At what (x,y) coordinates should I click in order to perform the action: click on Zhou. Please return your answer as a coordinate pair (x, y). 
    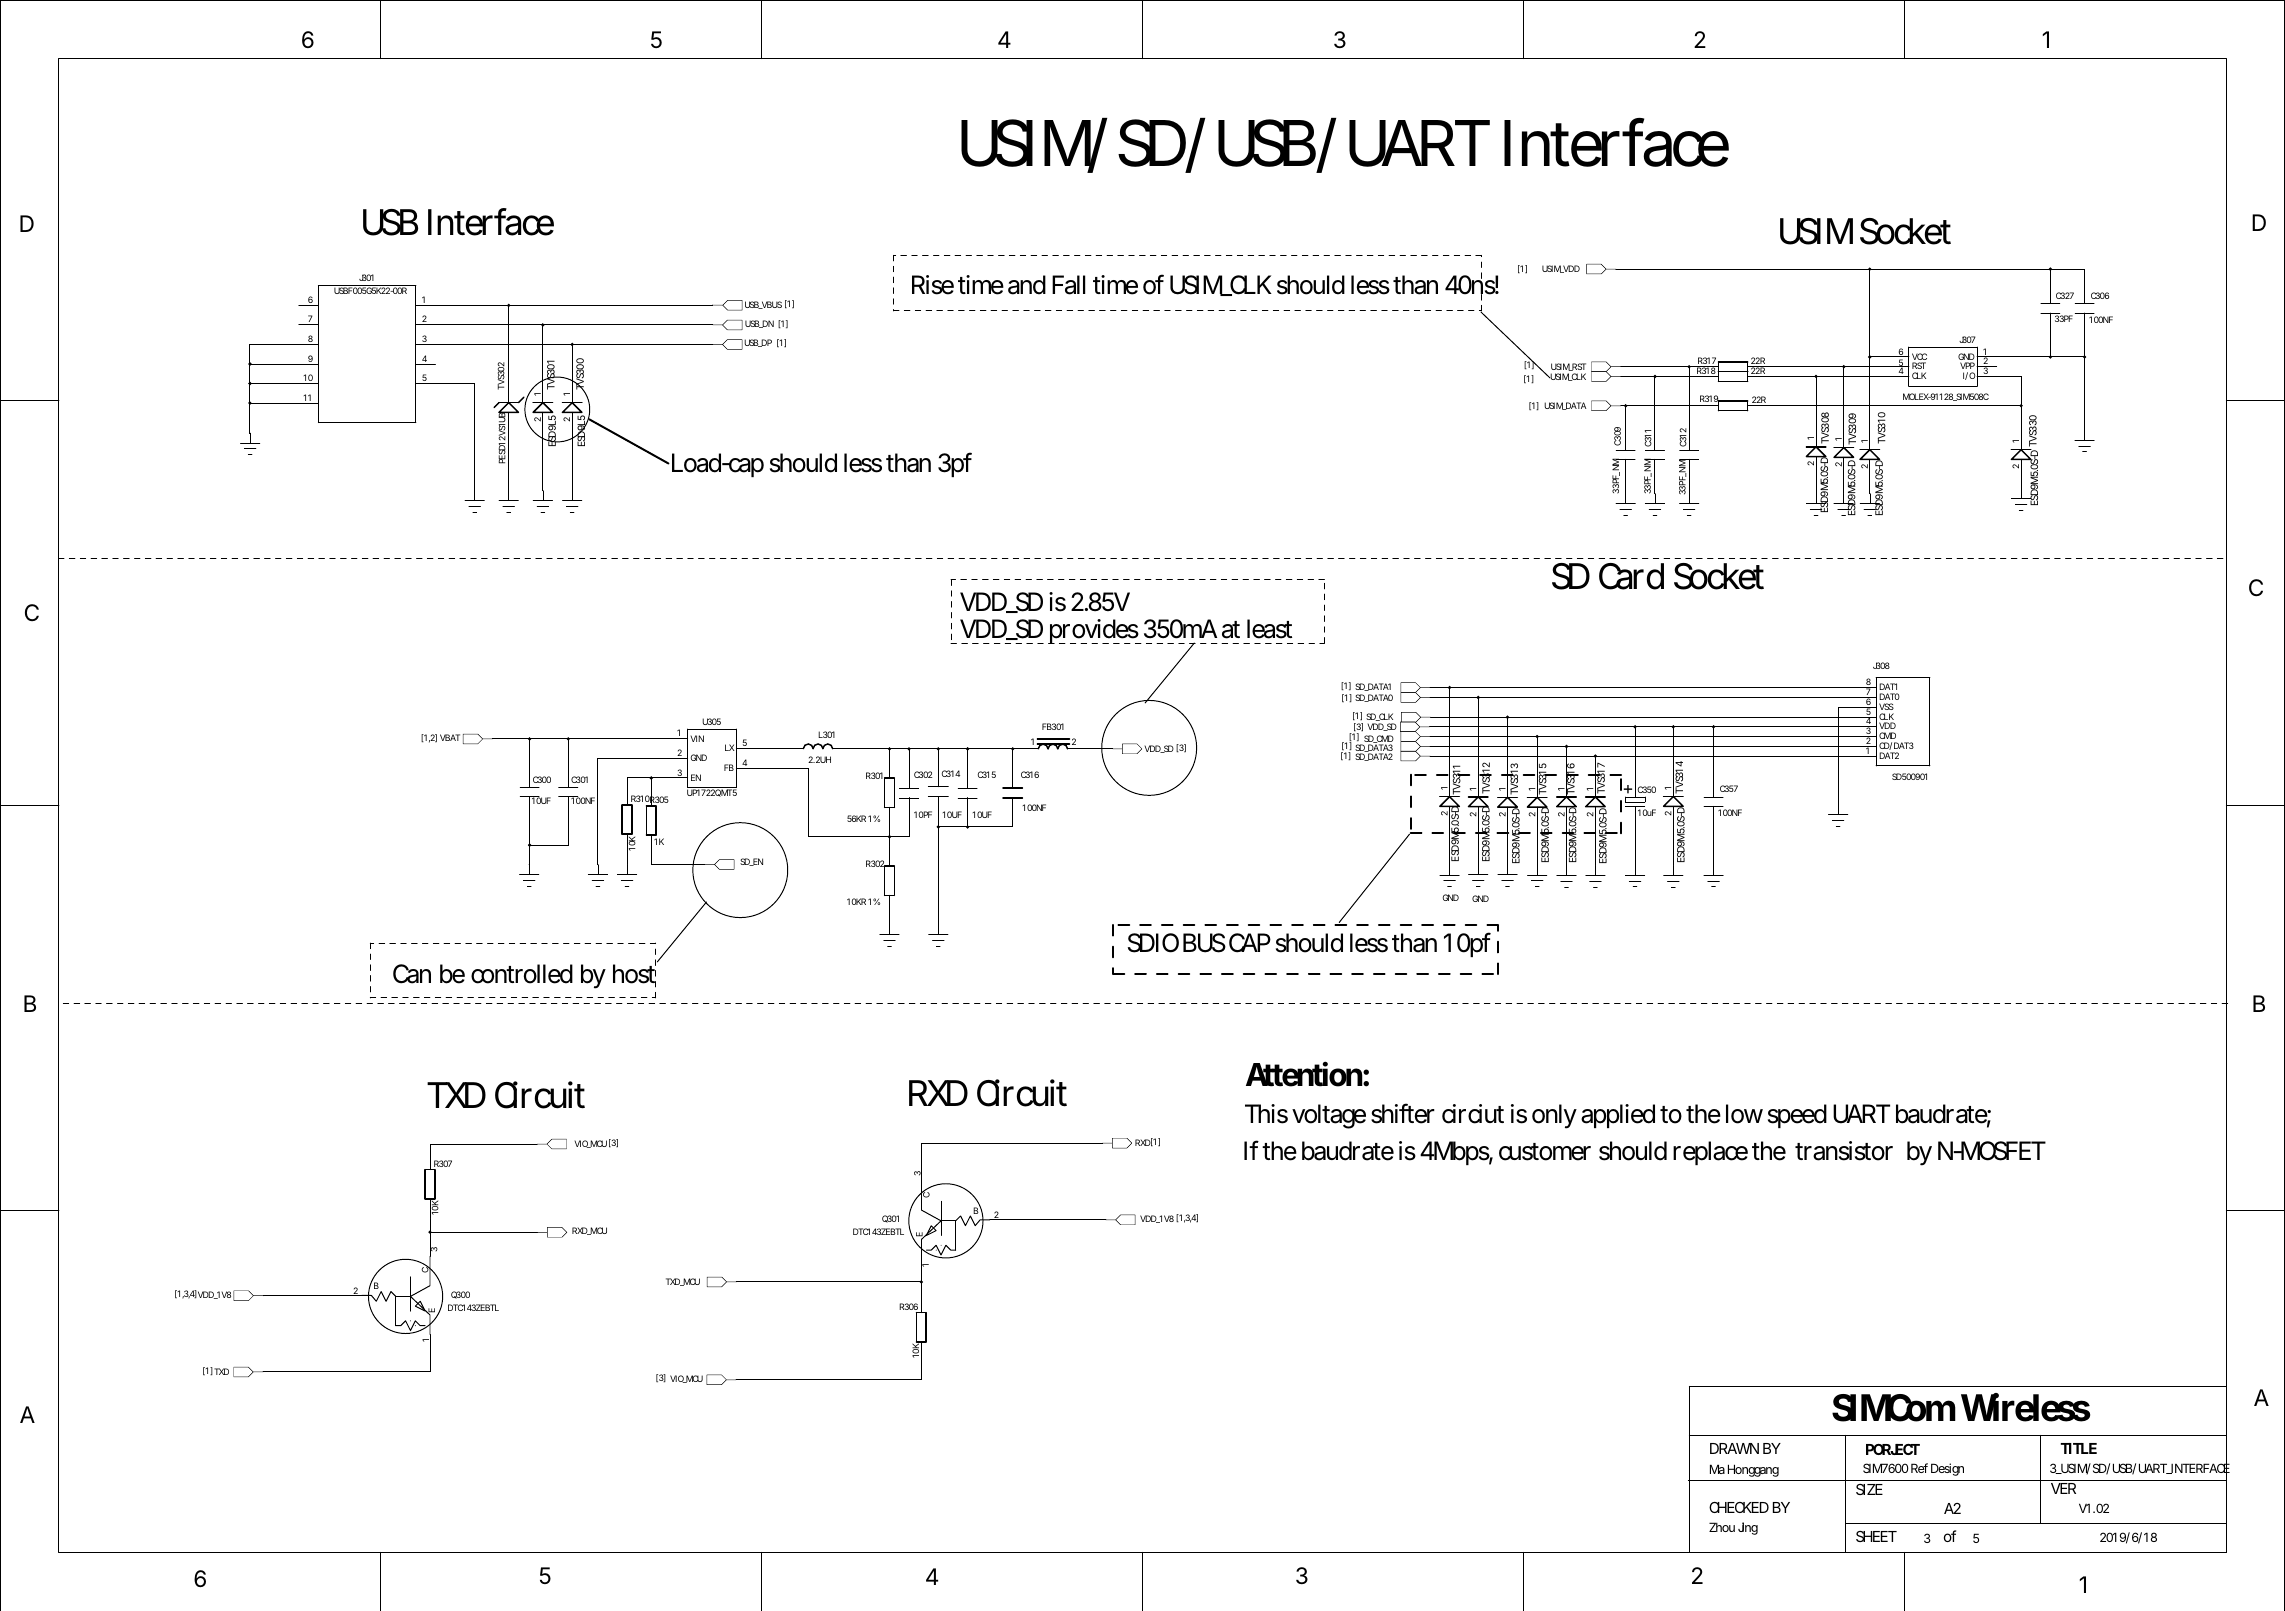
    Looking at the image, I should click on (1722, 1527).
